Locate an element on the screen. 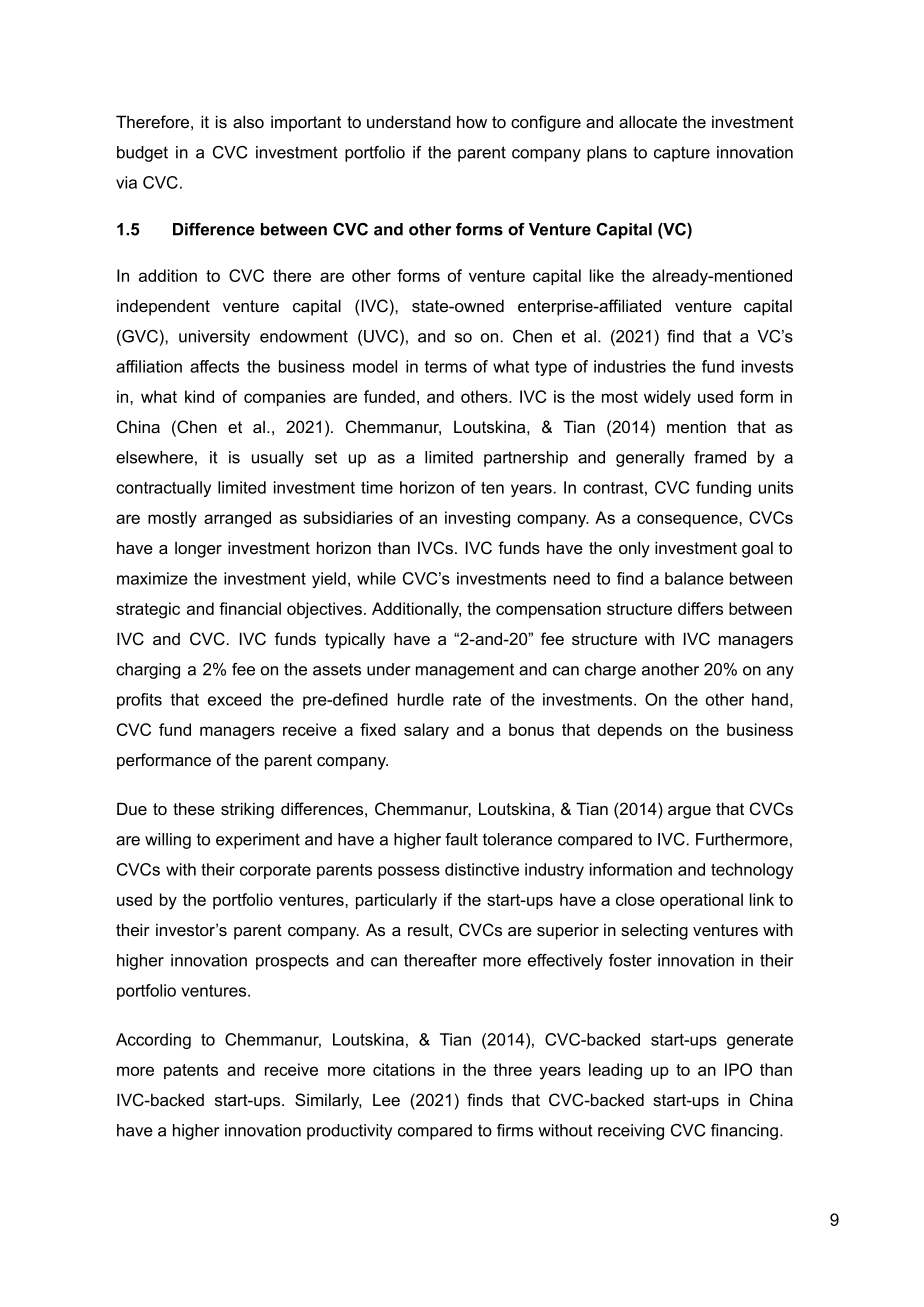 The width and height of the screenshot is (924, 1307). capture is located at coordinates (682, 154).
